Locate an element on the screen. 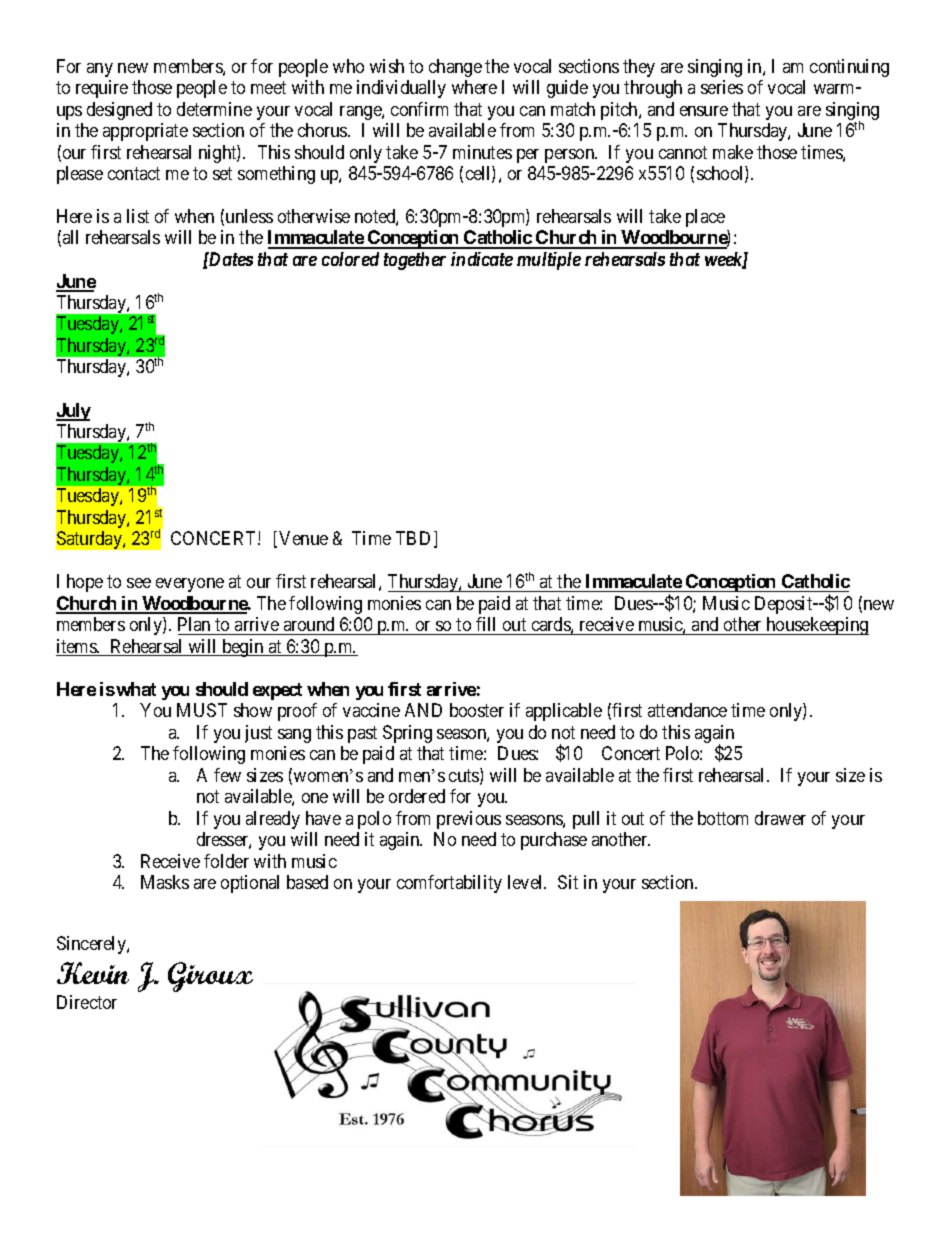  Giroux is located at coordinates (210, 977).
